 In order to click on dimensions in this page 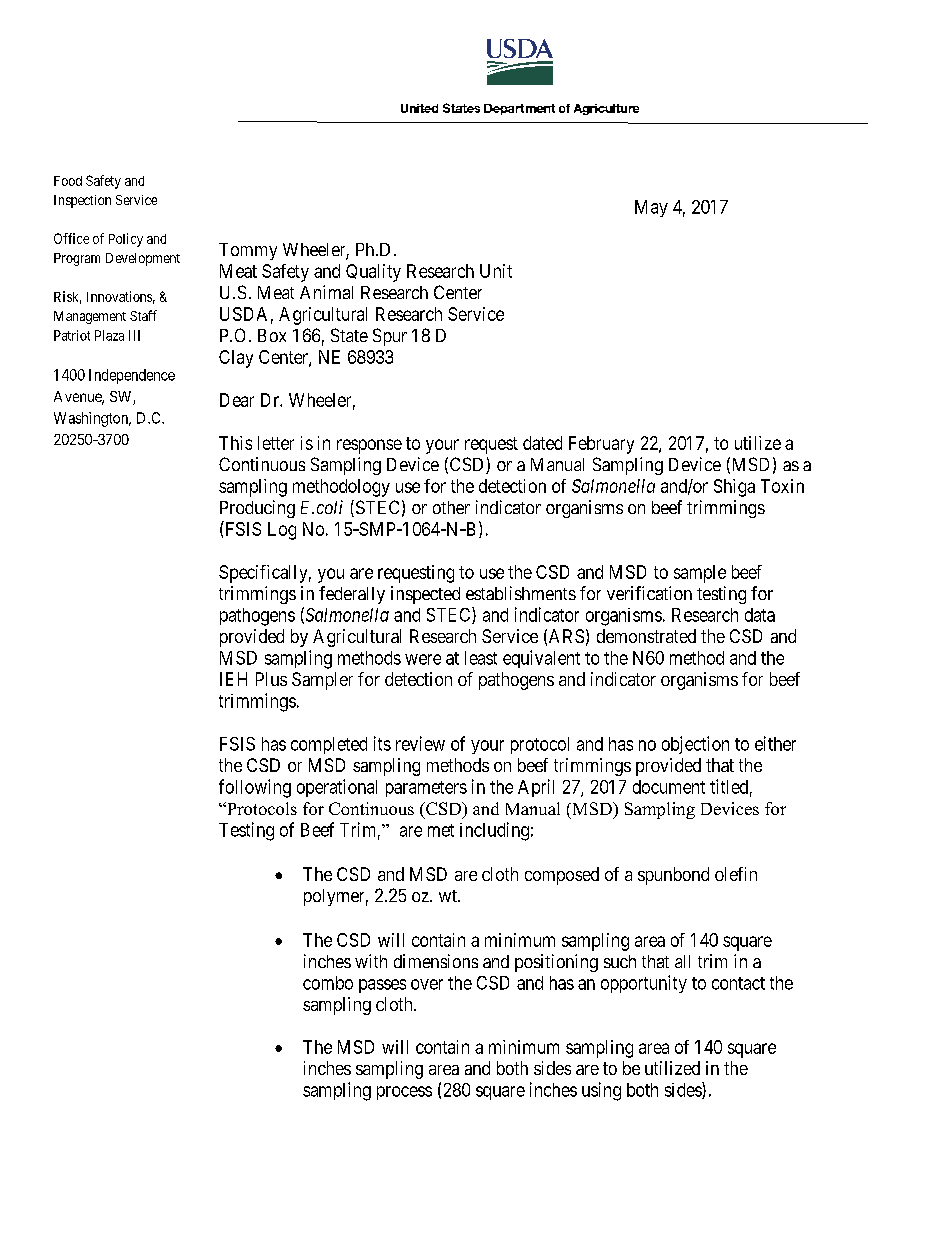, I will do `click(436, 961)`.
